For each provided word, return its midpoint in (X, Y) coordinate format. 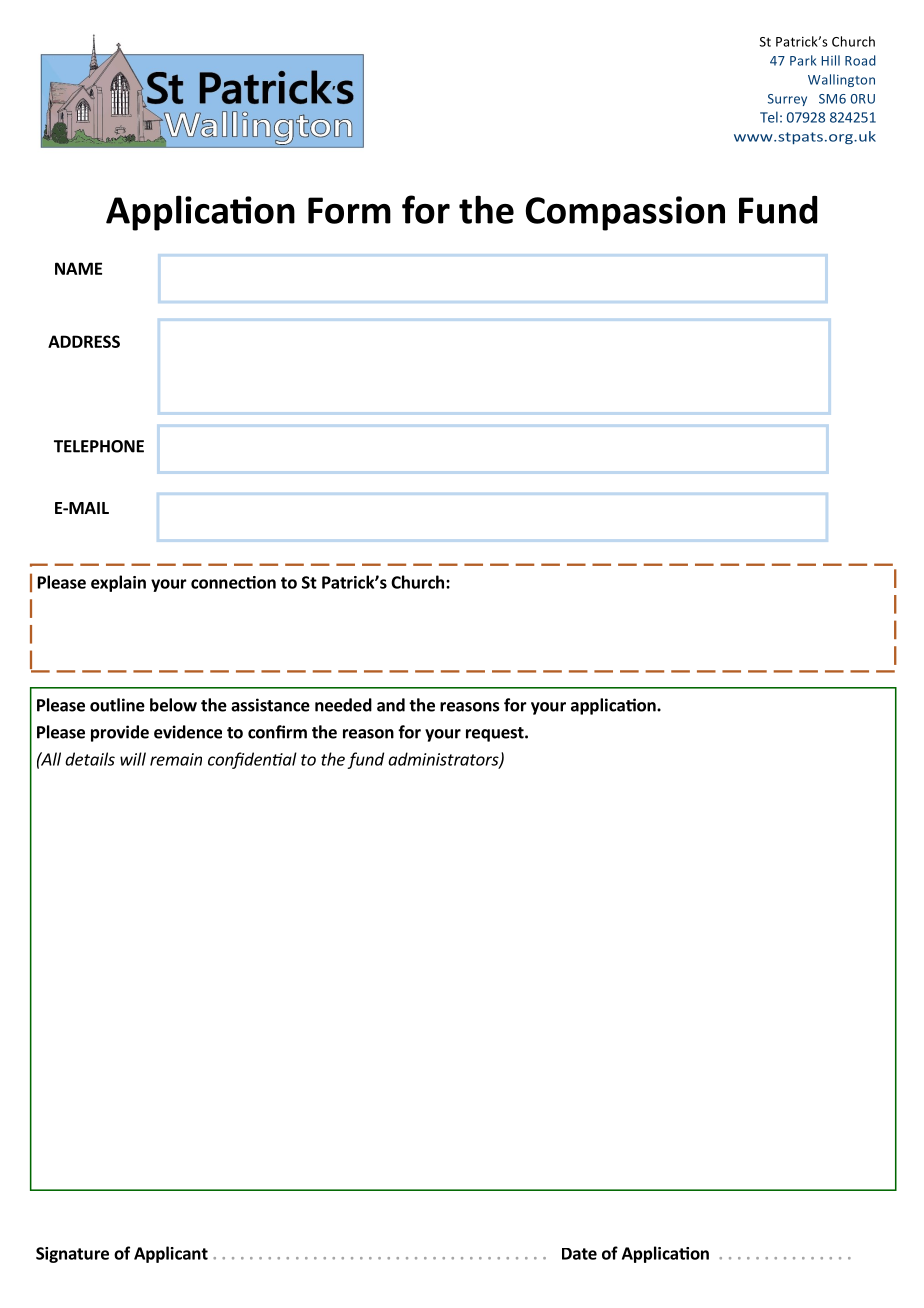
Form (349, 210)
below (173, 705)
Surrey (787, 100)
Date (579, 1254)
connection (233, 582)
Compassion (625, 213)
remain (176, 759)
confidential (252, 760)
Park (803, 60)
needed (343, 705)
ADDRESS (84, 341)
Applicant (171, 1254)
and (391, 705)
